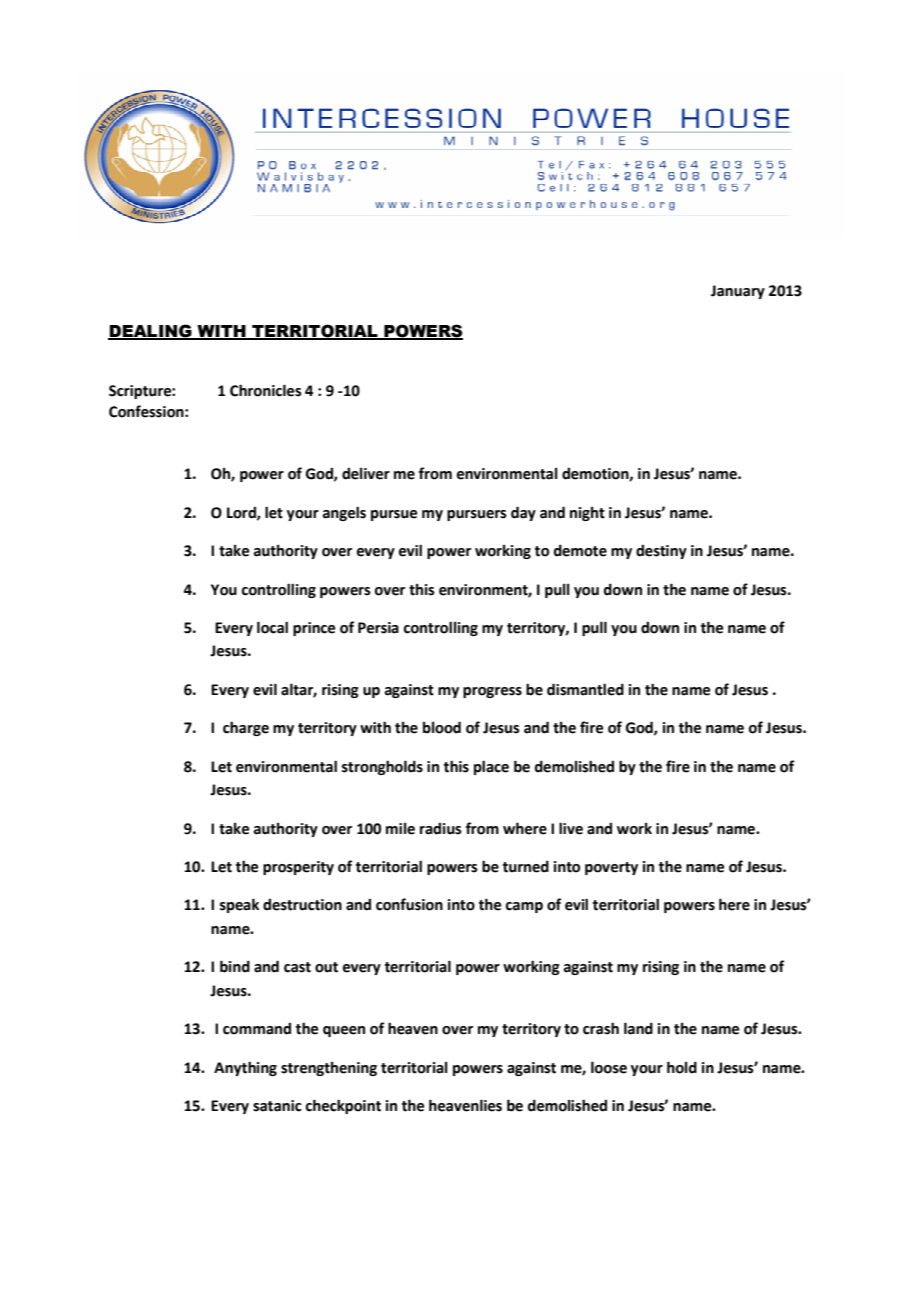 Image resolution: width=924 pixels, height=1308 pixels. What do you see at coordinates (442, 727) in the document?
I see `blood` at bounding box center [442, 727].
